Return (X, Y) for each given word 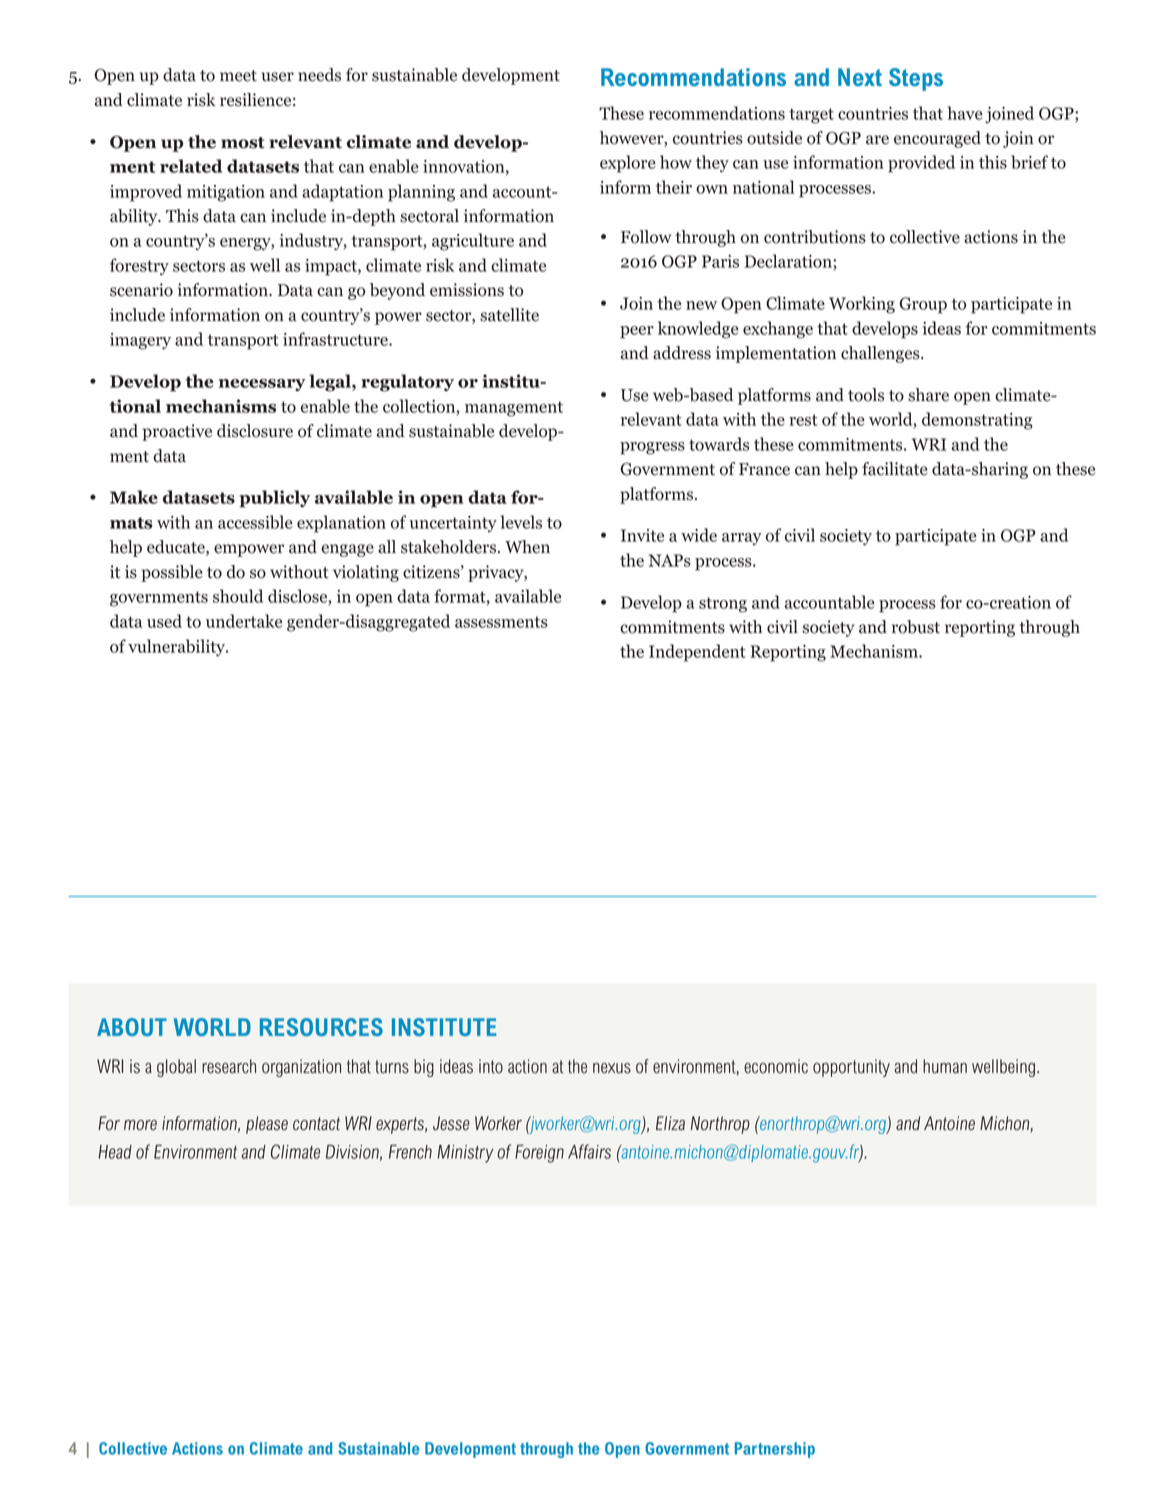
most (243, 143)
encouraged (937, 139)
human (945, 1066)
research (229, 1066)
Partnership (775, 1450)
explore (628, 164)
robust (916, 627)
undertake (244, 621)
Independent (697, 653)
